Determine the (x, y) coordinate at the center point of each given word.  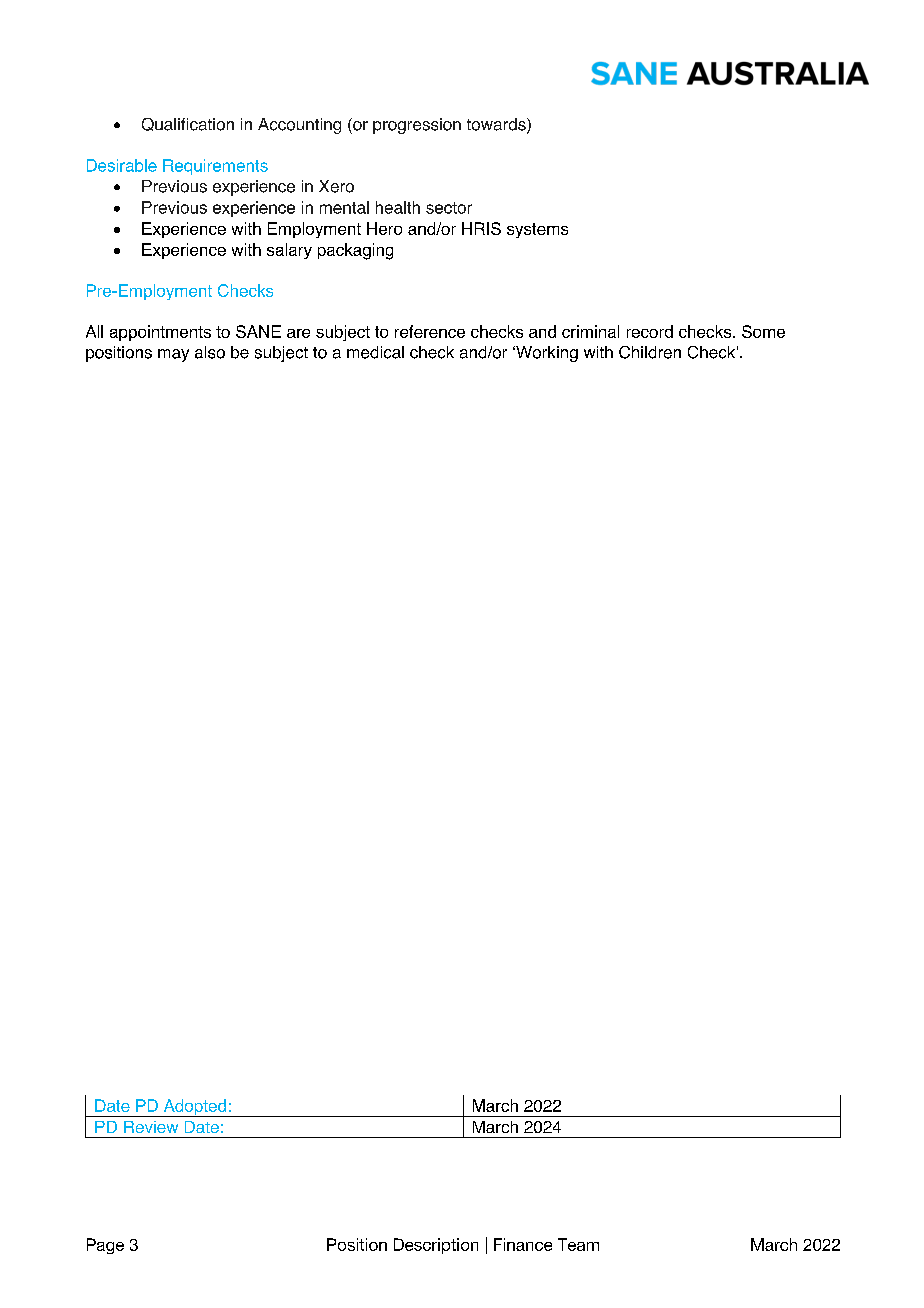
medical (375, 352)
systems (537, 230)
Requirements (215, 167)
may (173, 355)
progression (417, 126)
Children (650, 352)
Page (105, 1246)
